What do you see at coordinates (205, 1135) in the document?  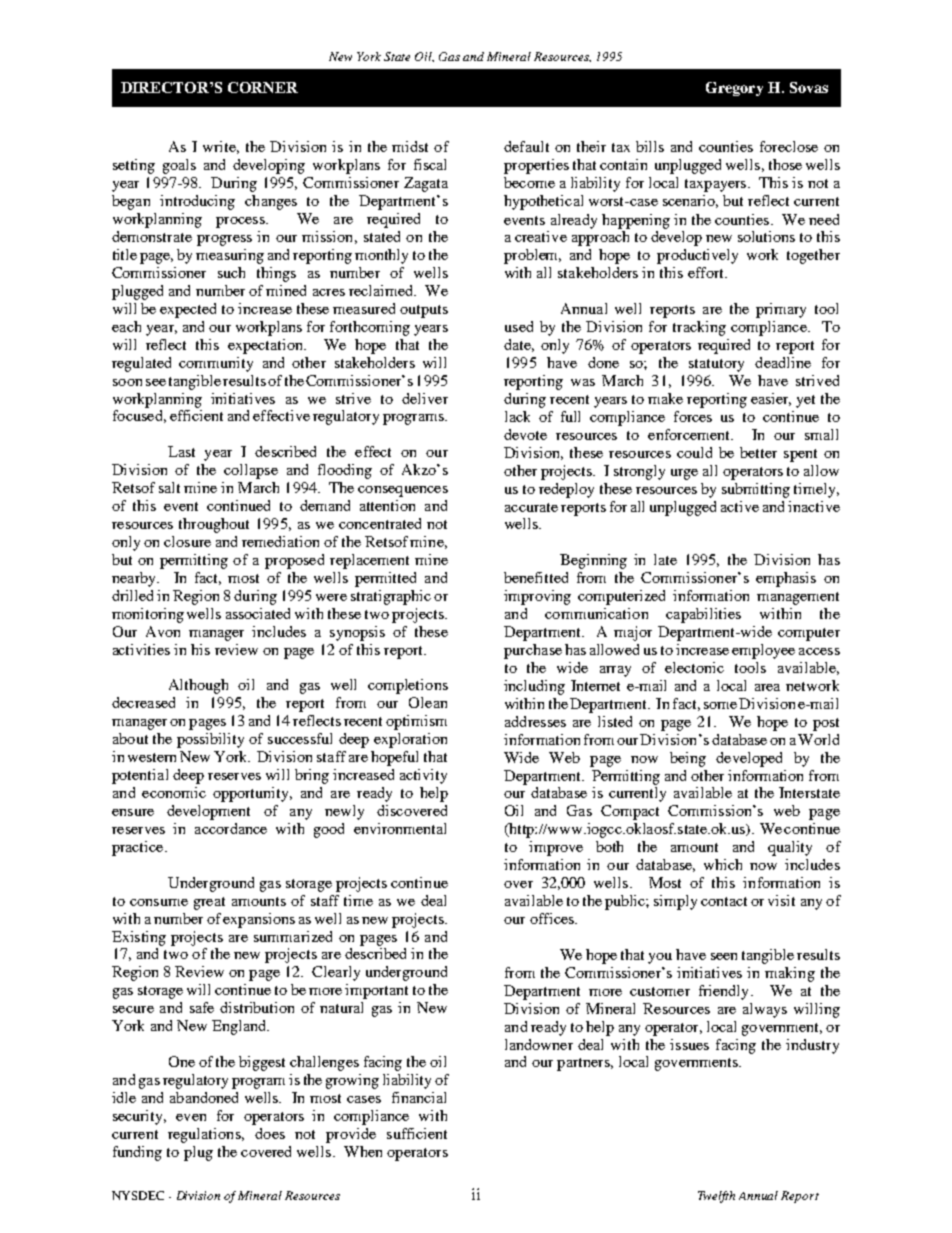 I see `regulations` at bounding box center [205, 1135].
